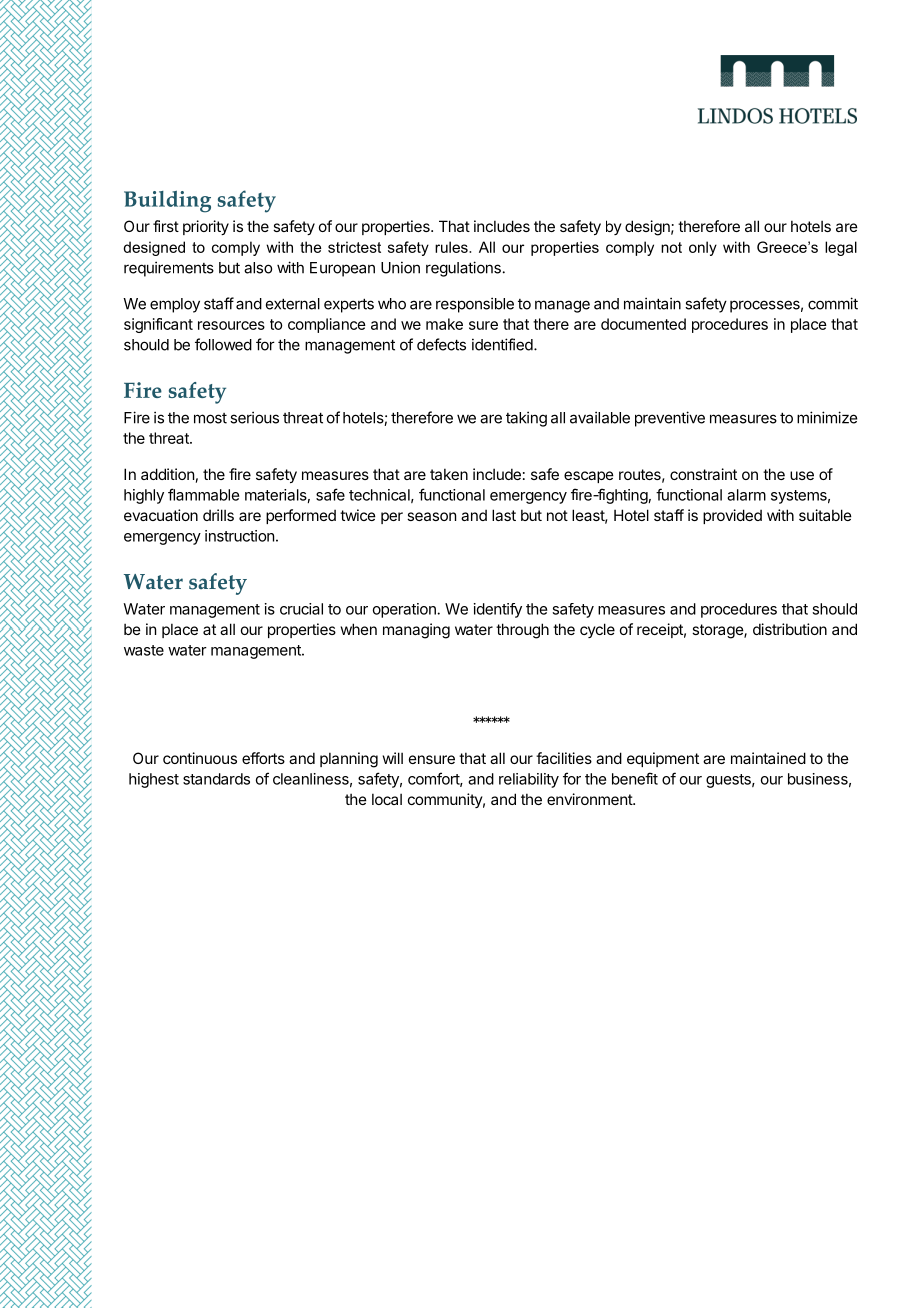  Describe the element at coordinates (498, 610) in the page. I see `identify` at that location.
